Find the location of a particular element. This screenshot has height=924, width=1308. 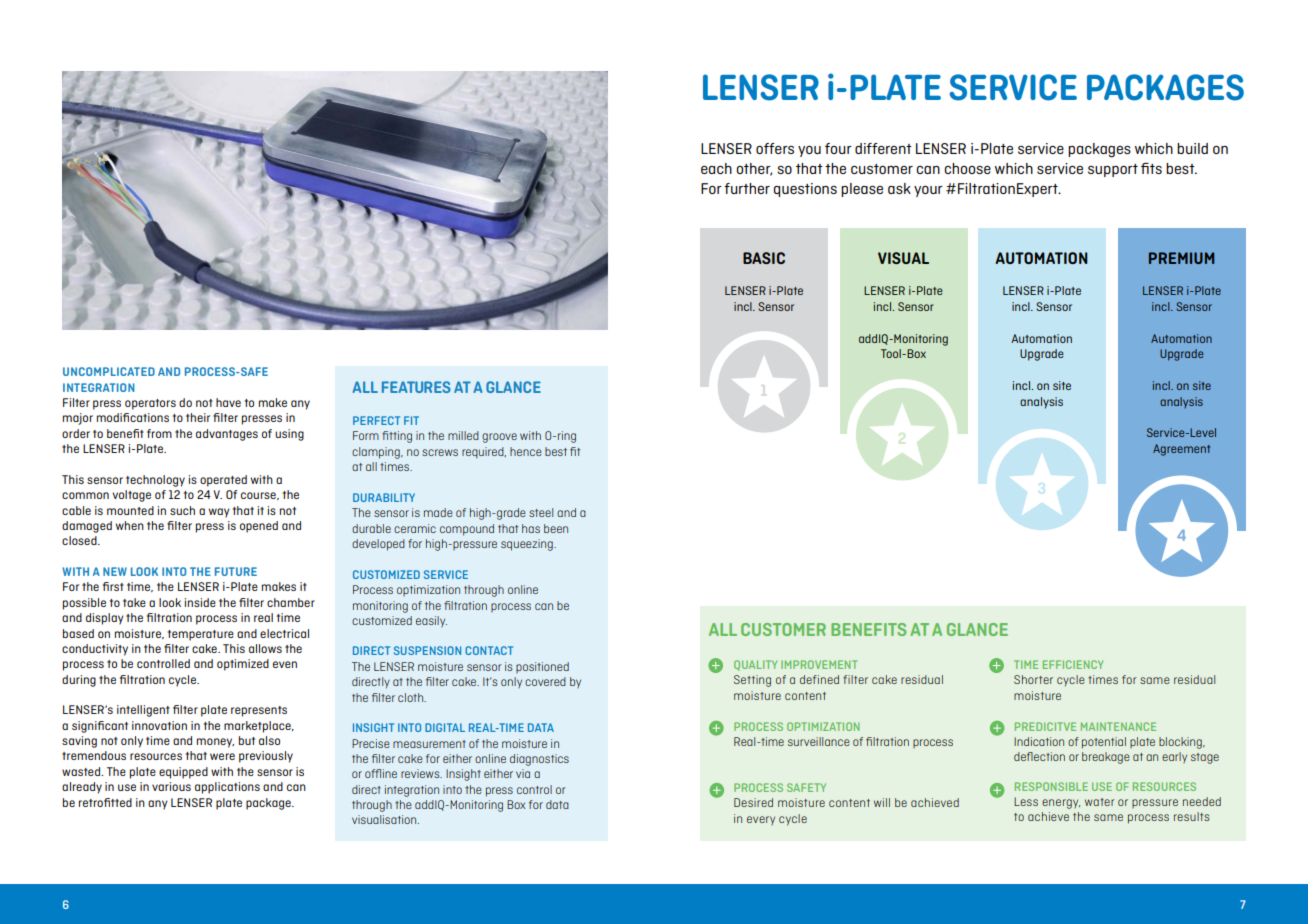

UNCOMPLICATED is located at coordinates (109, 371).
